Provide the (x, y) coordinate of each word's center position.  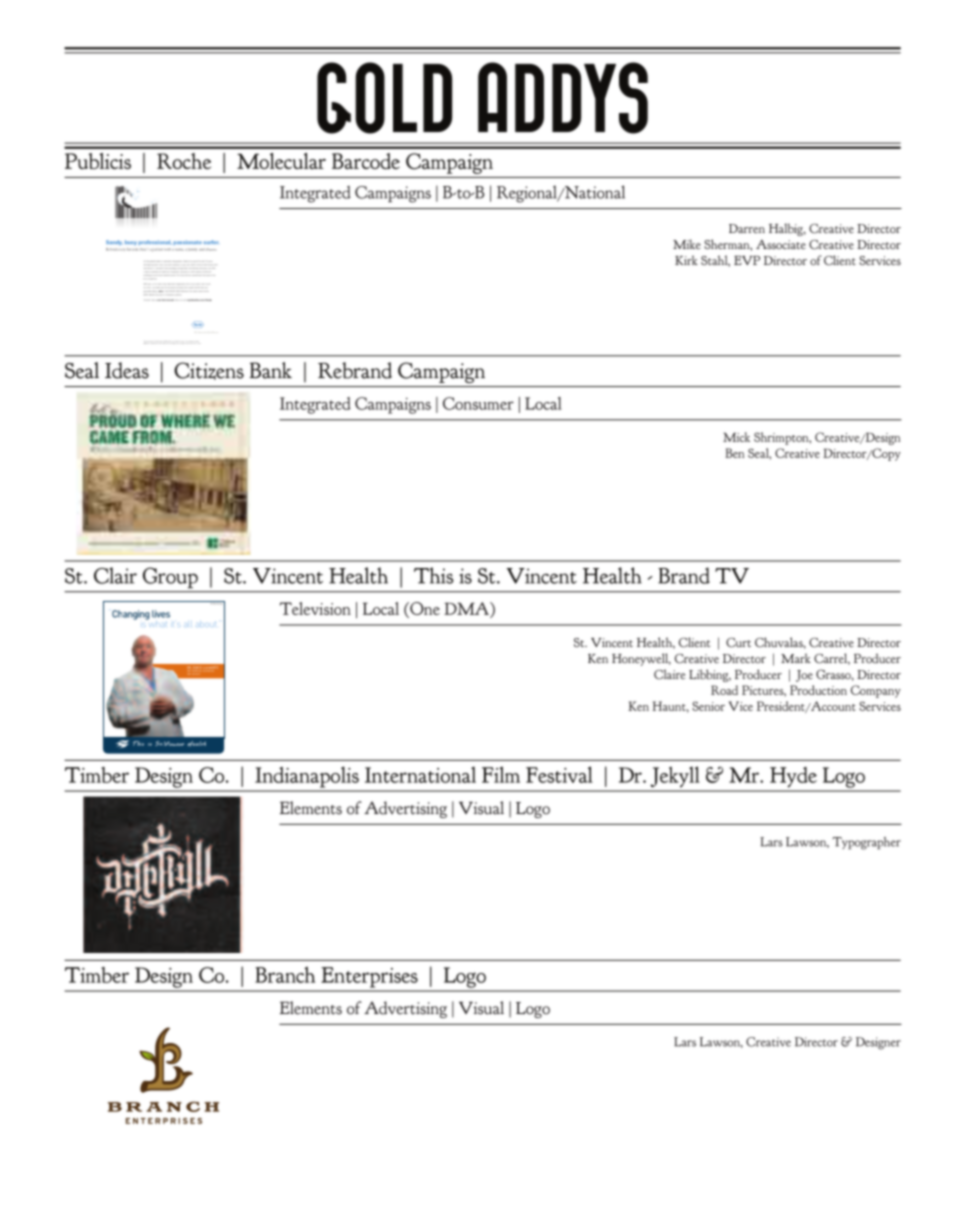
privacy (193, 342)
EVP (747, 260)
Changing (131, 615)
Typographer (867, 843)
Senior (708, 706)
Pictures (764, 691)
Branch (285, 974)
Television (315, 608)
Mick (736, 437)
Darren (747, 228)
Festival (559, 774)
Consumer (478, 403)
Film (501, 774)
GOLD (384, 98)
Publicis (98, 161)
